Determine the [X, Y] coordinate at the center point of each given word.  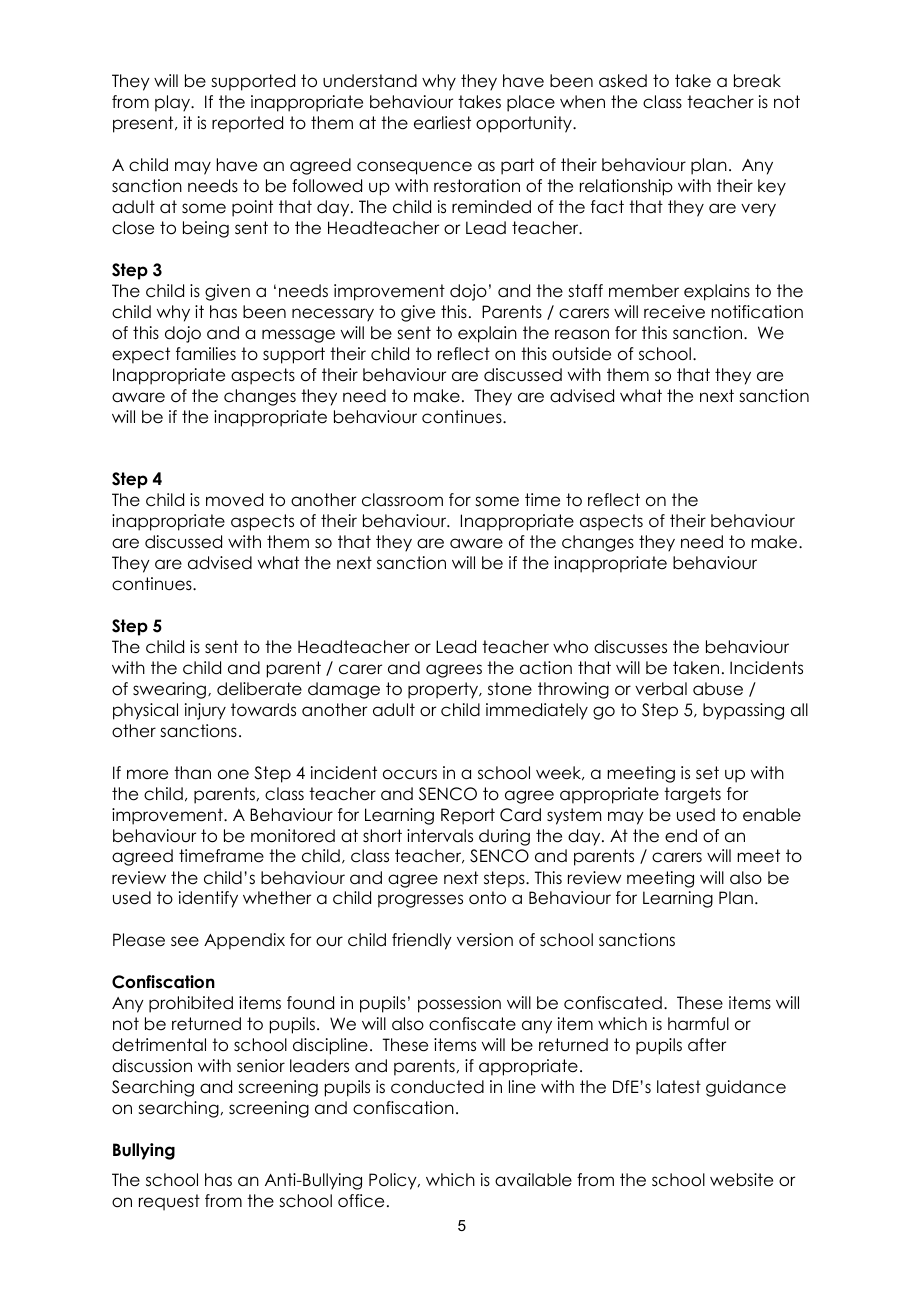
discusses [630, 647]
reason [582, 334]
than [192, 773]
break [757, 81]
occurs [410, 774]
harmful [698, 1024]
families [206, 354]
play [174, 103]
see [185, 941]
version [485, 940]
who [570, 647]
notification [757, 312]
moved [234, 500]
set [707, 773]
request [169, 1202]
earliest [442, 123]
